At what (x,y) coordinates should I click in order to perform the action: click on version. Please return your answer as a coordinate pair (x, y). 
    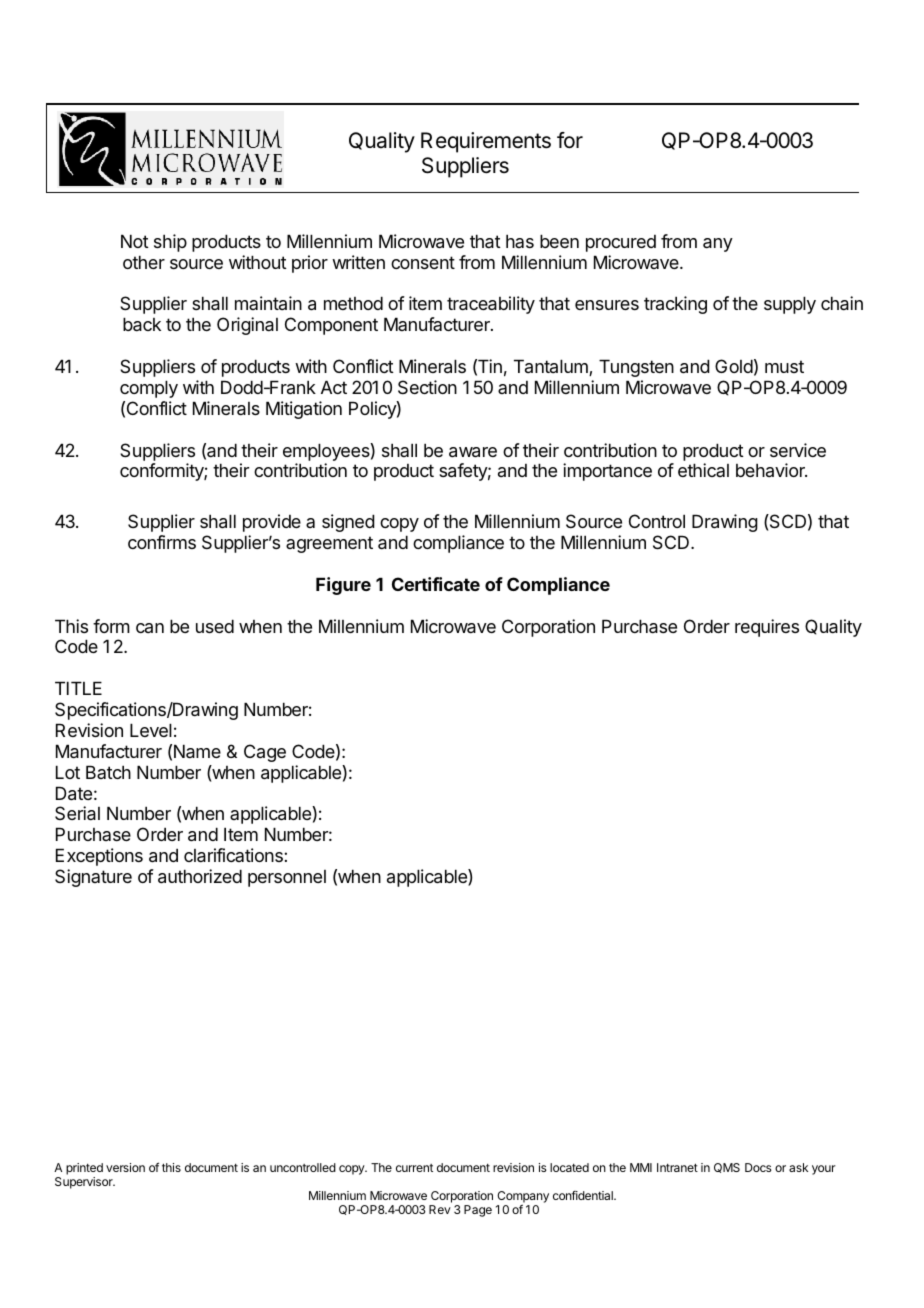
    Looking at the image, I should click on (125, 1167).
